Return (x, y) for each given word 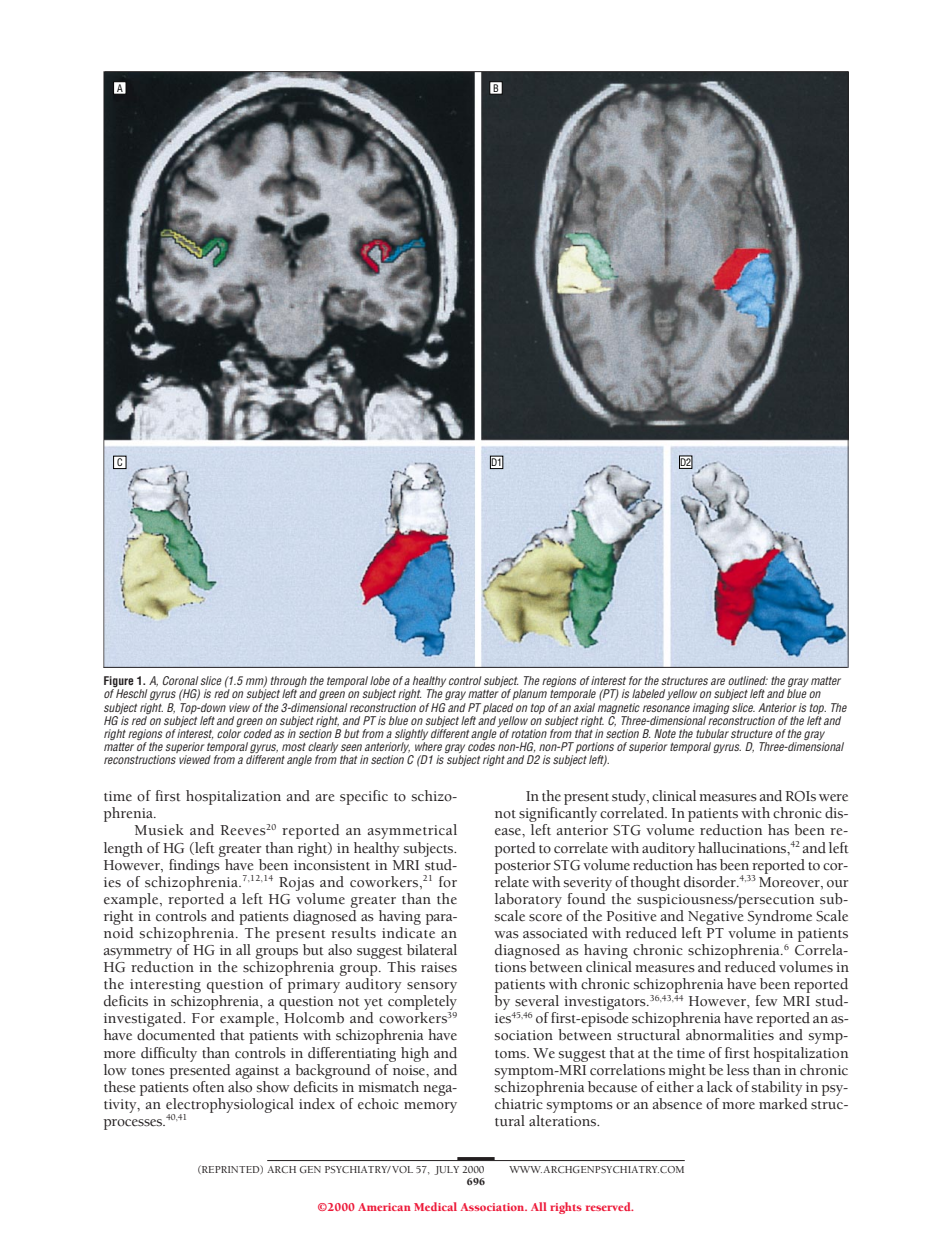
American (384, 1207)
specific (364, 797)
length (123, 849)
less (738, 1070)
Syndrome (780, 917)
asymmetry (138, 953)
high (415, 1054)
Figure (119, 683)
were (833, 798)
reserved (609, 1206)
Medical (435, 1206)
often (208, 1087)
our (838, 884)
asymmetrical (412, 831)
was (506, 935)
